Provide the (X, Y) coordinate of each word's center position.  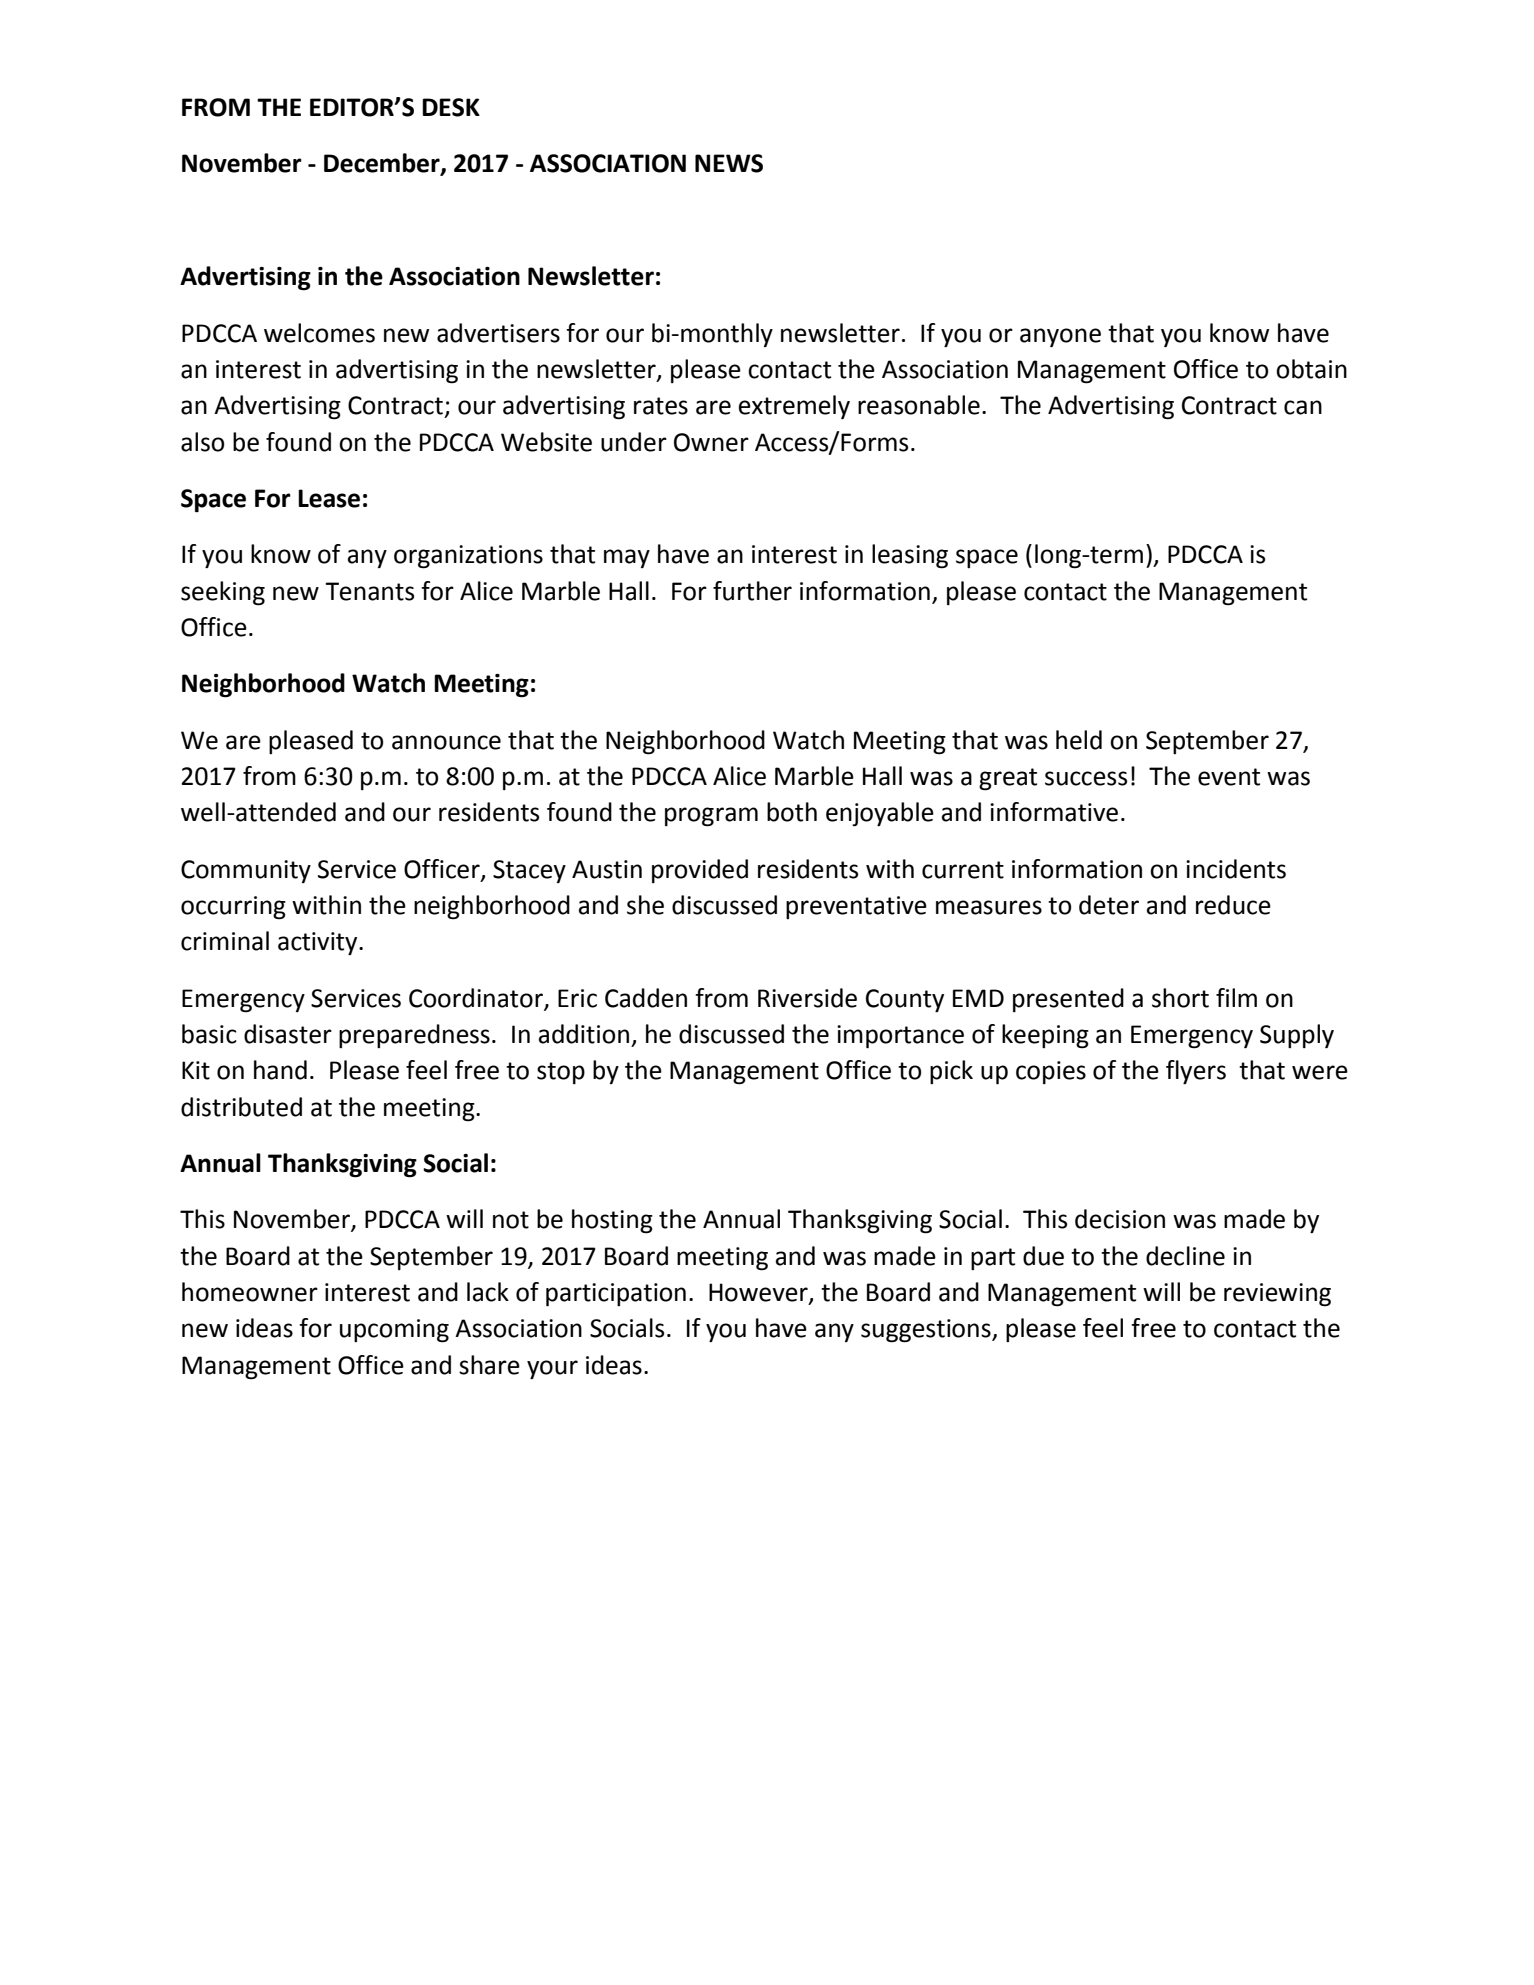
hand (280, 1070)
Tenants (369, 591)
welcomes (319, 333)
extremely (794, 407)
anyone (1060, 337)
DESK (451, 107)
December (383, 164)
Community (246, 871)
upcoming (394, 1331)
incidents (1236, 869)
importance (900, 1037)
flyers (1196, 1072)
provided (700, 871)
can (1303, 407)
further (752, 591)
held (1079, 740)
